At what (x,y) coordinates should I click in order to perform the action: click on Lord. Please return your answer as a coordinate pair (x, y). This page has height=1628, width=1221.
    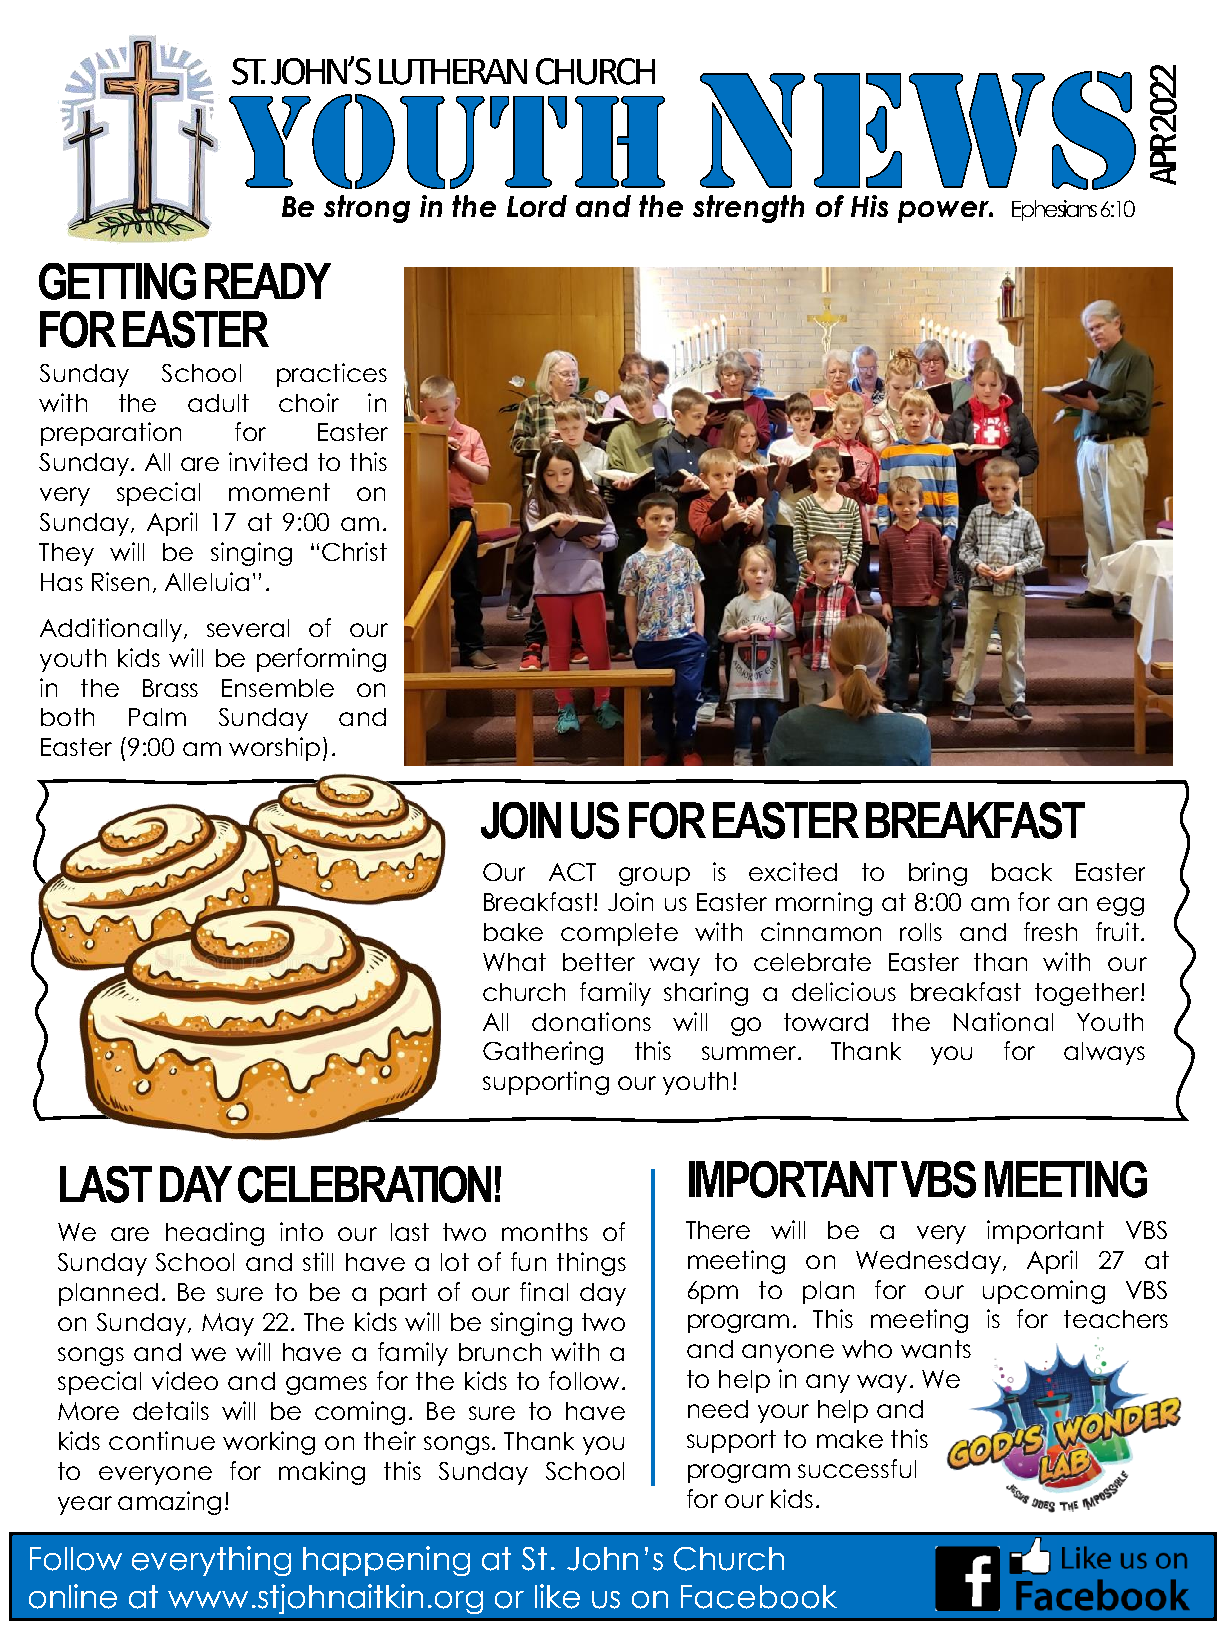
    Looking at the image, I should click on (537, 206).
